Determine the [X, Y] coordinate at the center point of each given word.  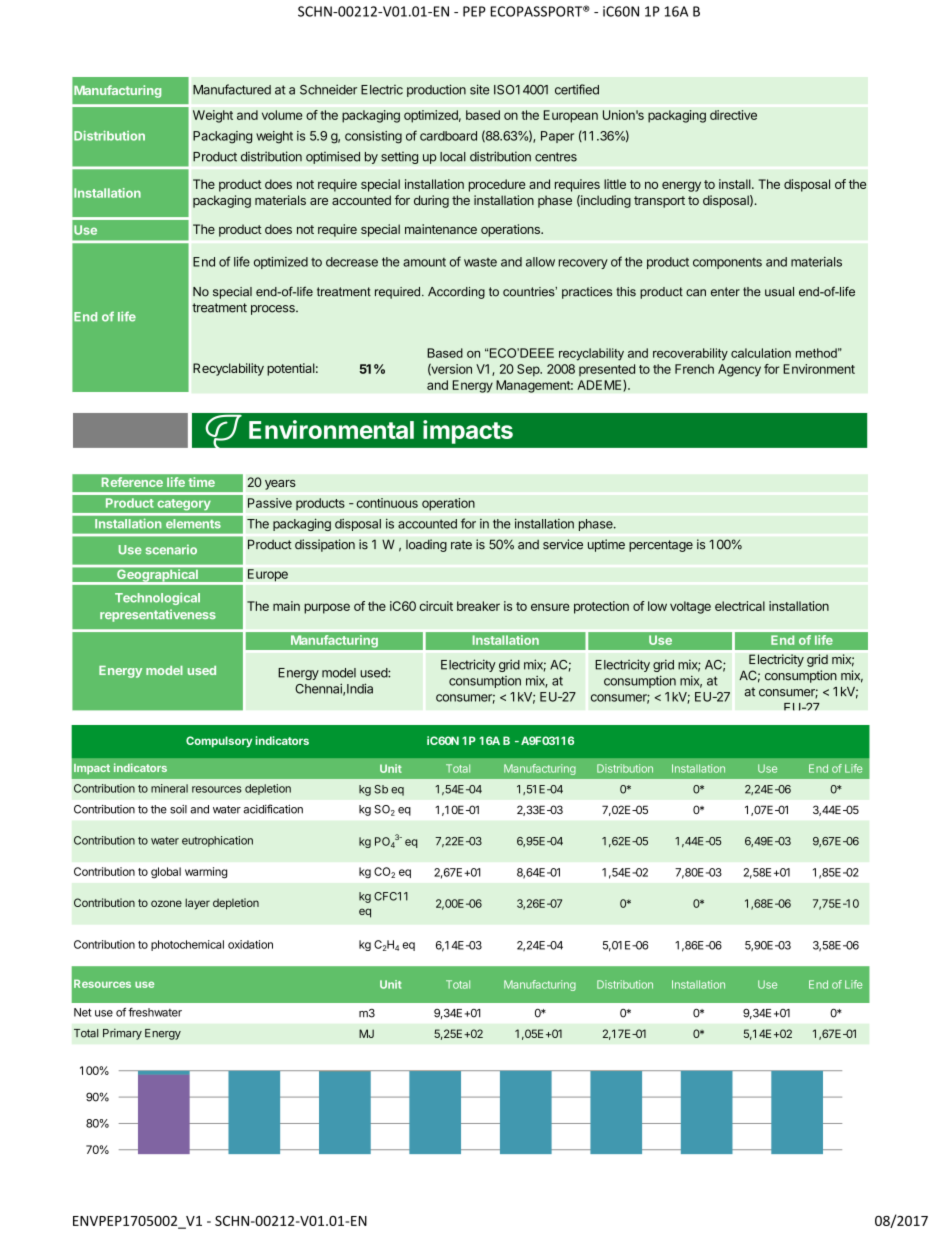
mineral [169, 788]
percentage [661, 546]
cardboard [448, 136]
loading [426, 545]
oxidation [250, 944]
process [274, 310]
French [694, 369]
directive [733, 115]
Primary [122, 1034]
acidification [273, 809]
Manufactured [232, 89]
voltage [690, 607]
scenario [171, 550]
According [456, 293]
